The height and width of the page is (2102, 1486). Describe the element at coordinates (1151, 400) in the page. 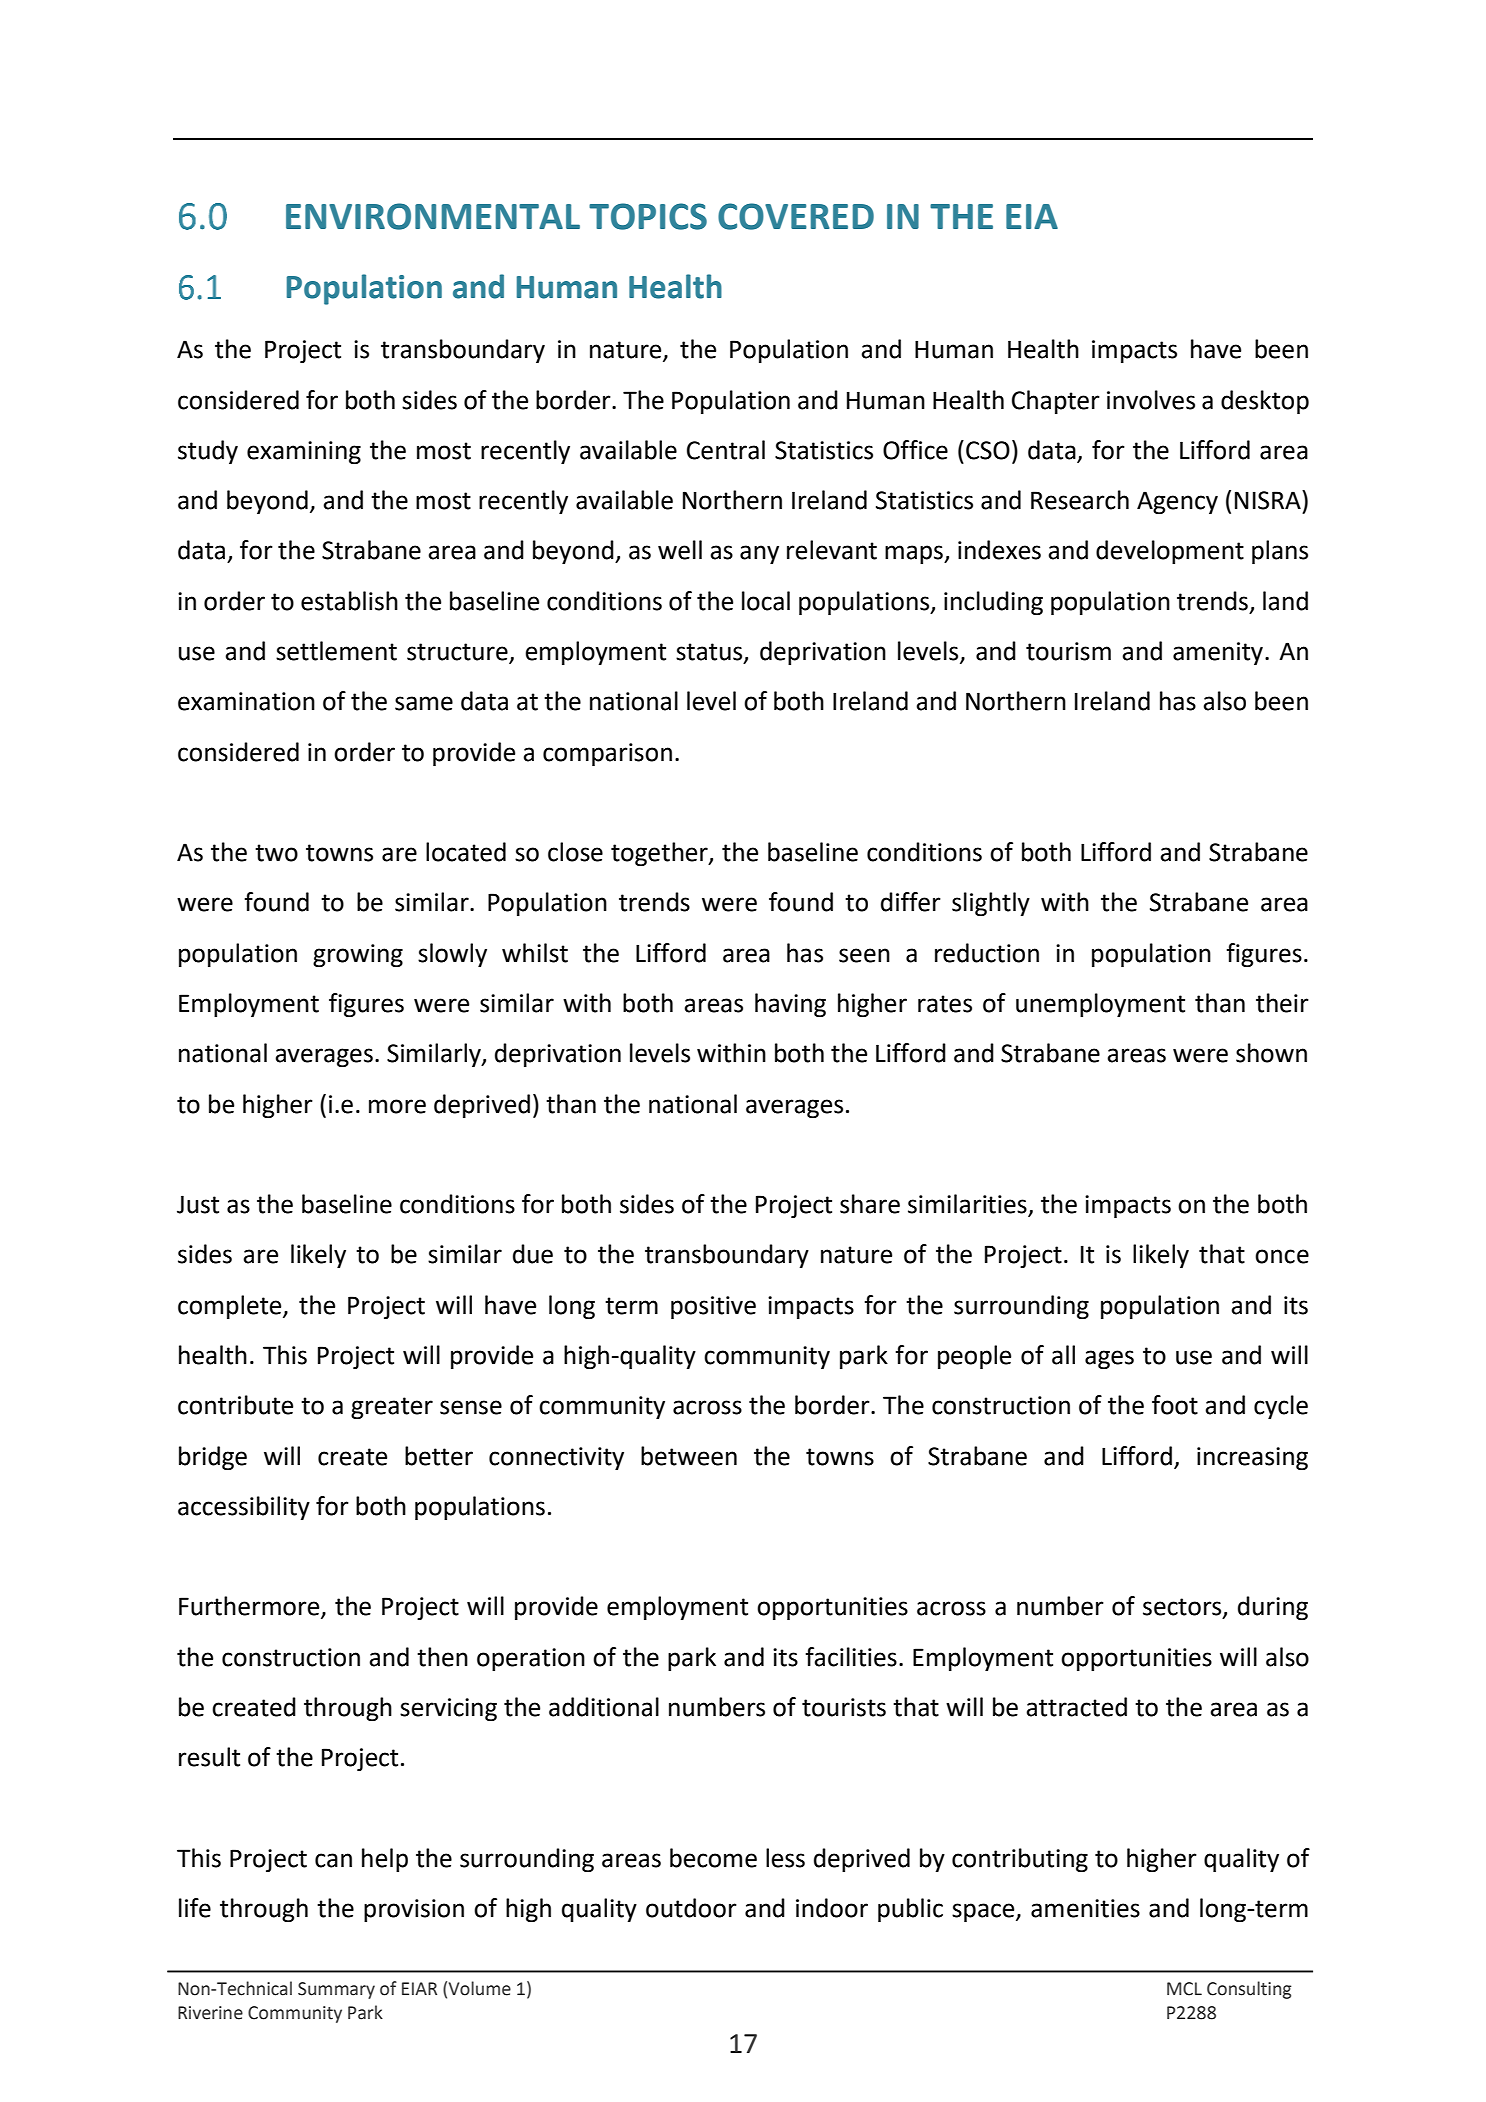

I see `involves` at that location.
